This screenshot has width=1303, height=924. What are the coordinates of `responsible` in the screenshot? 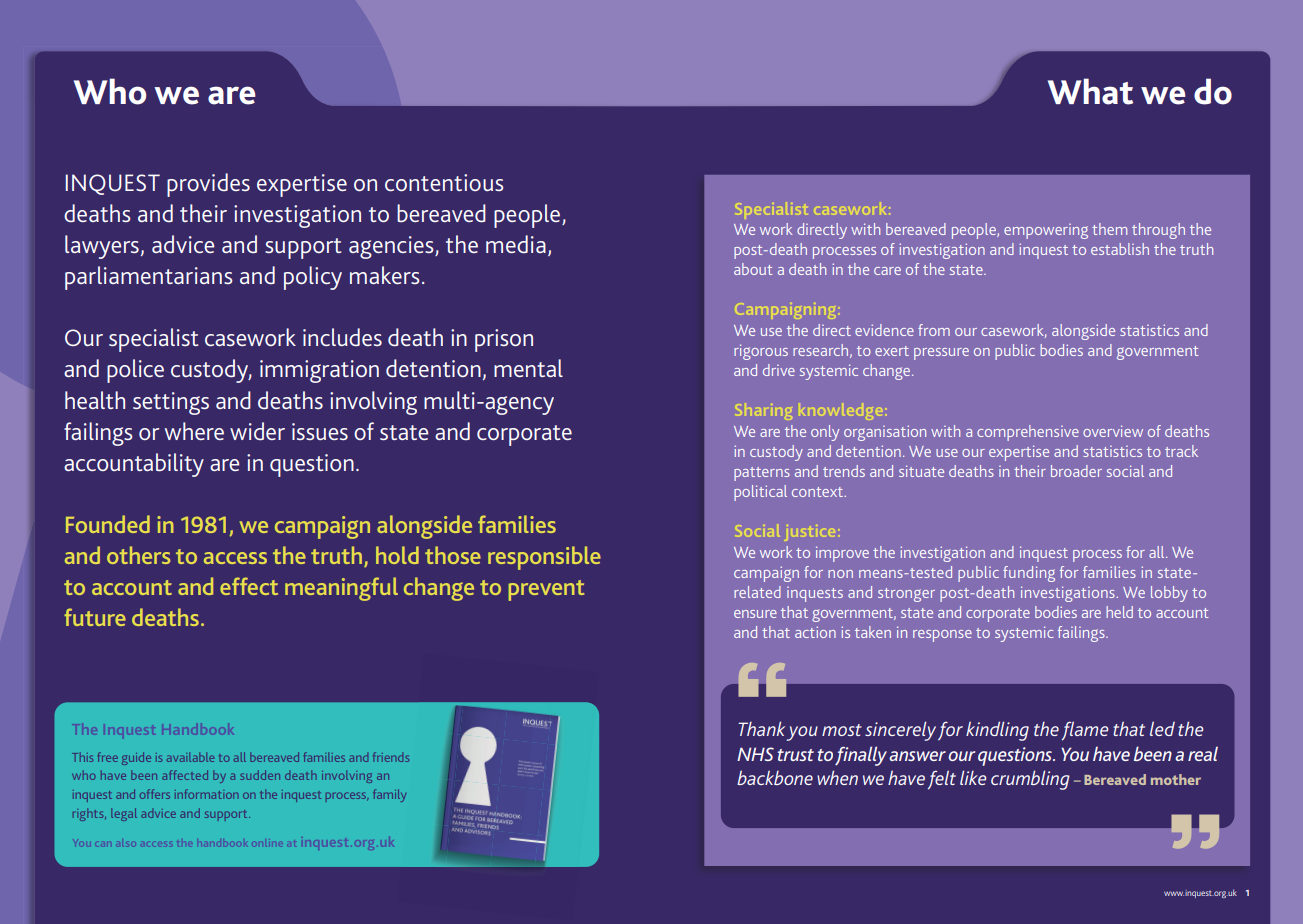 It's located at (544, 558).
